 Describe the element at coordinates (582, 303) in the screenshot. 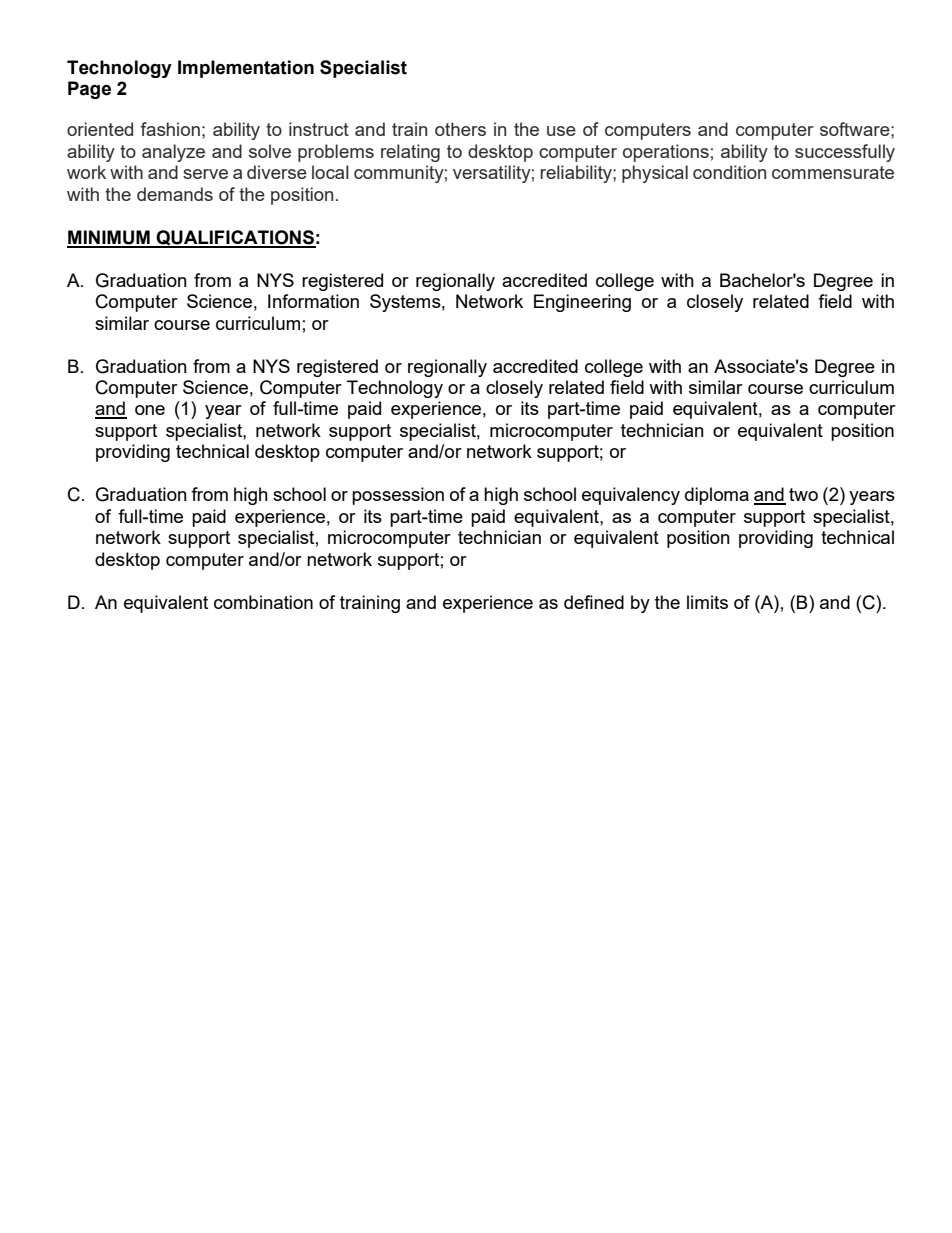

I see `Engineering` at that location.
